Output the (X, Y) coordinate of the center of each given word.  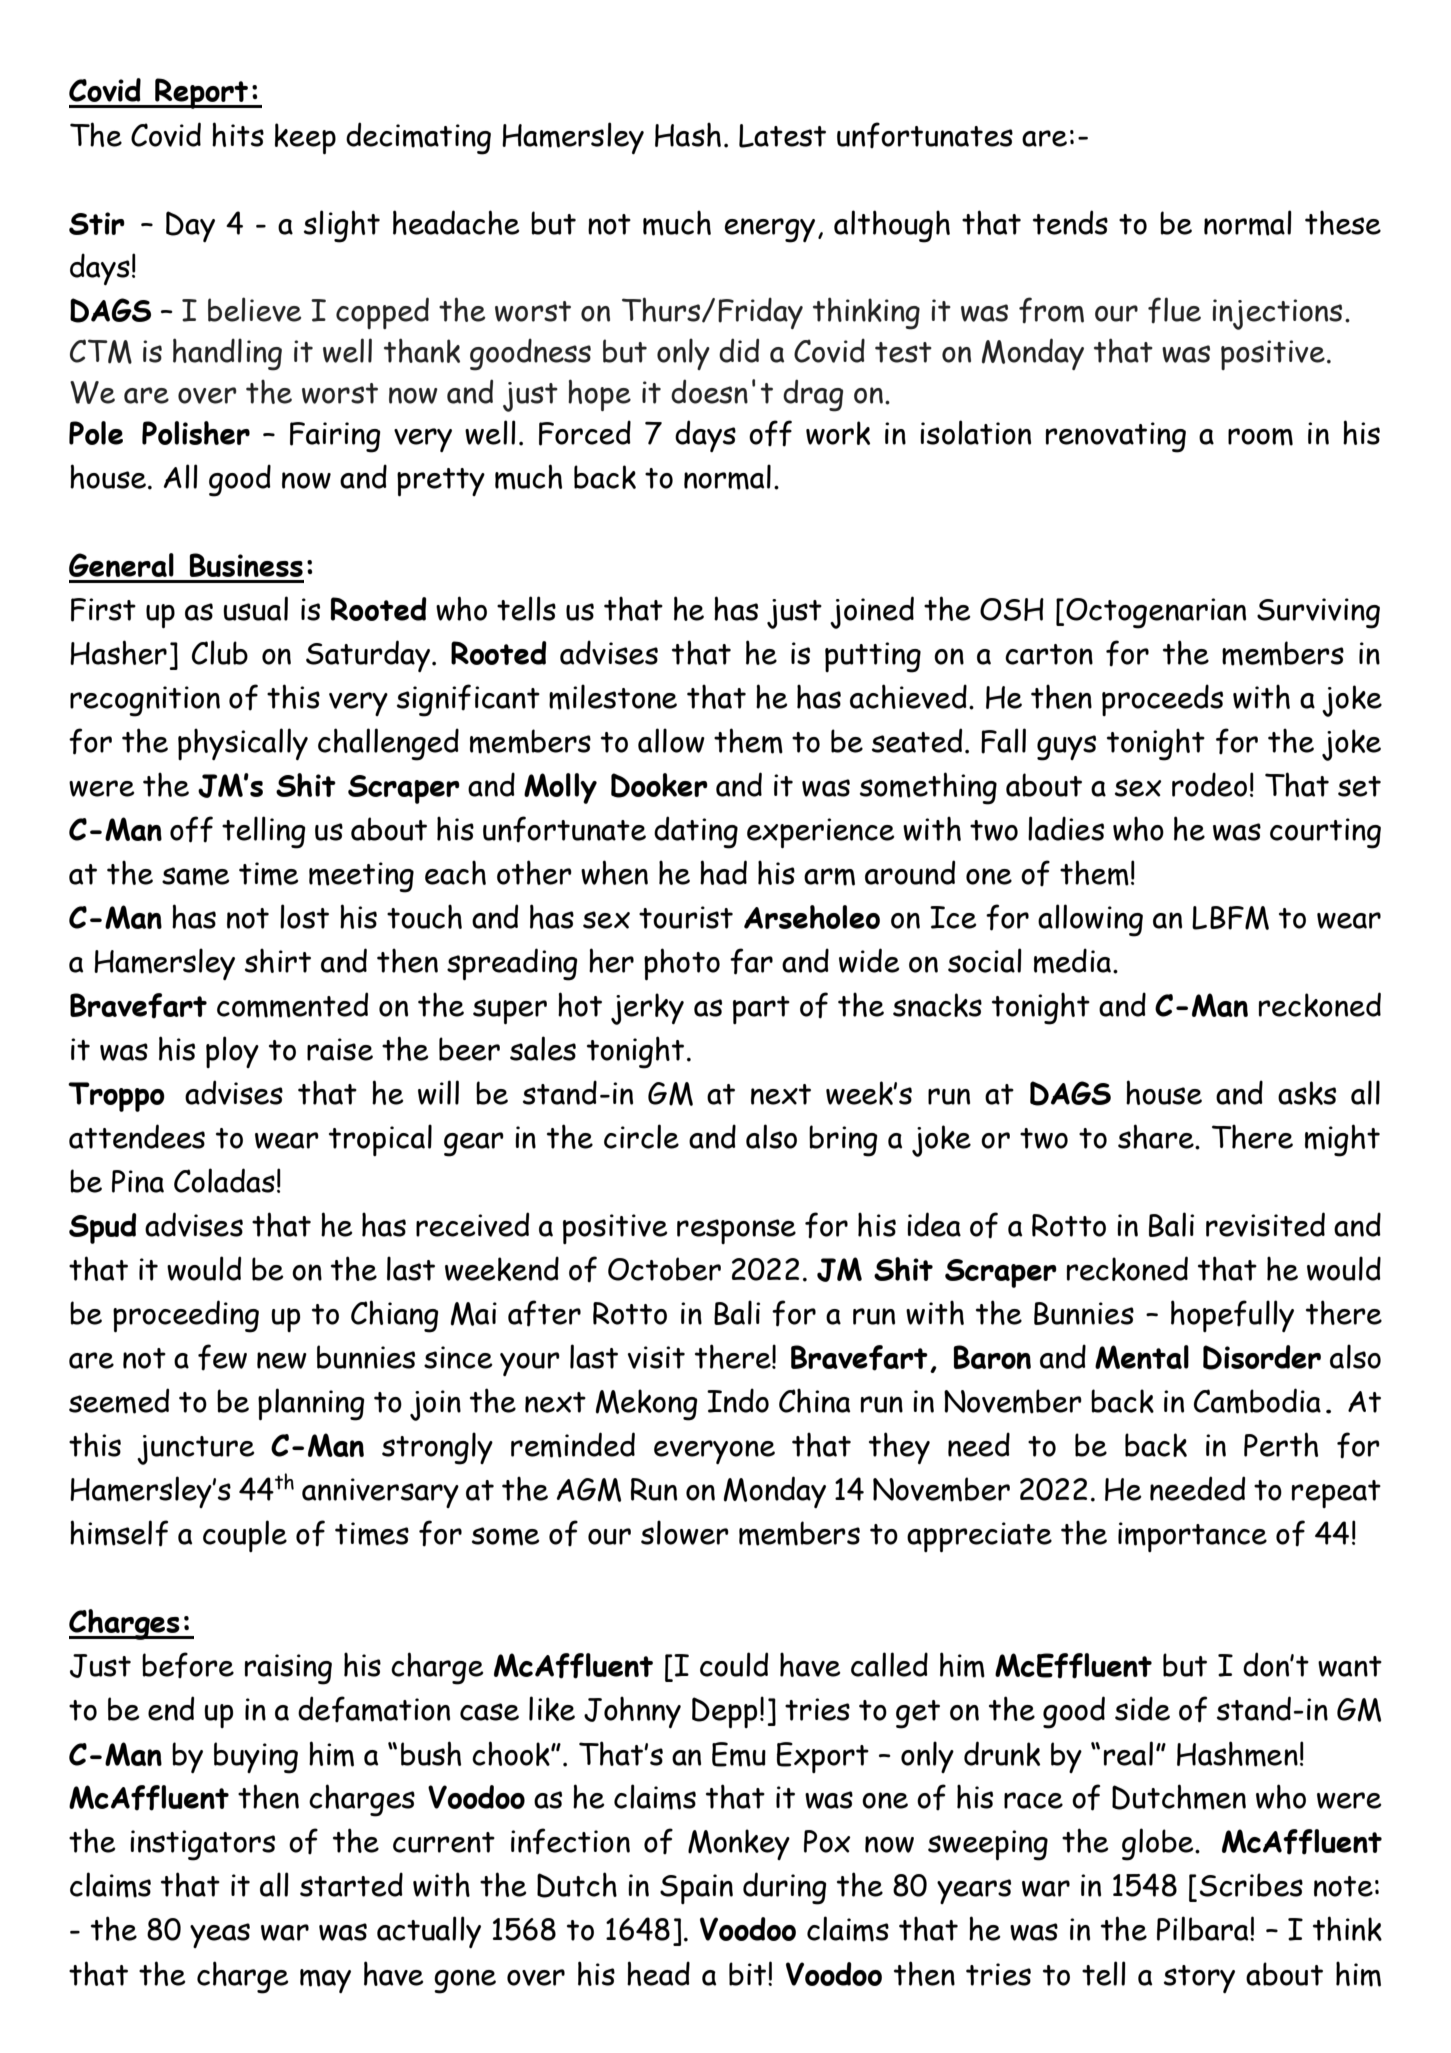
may (325, 1981)
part (761, 1010)
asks (1307, 1093)
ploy (232, 1052)
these (1343, 222)
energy (769, 230)
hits (238, 134)
